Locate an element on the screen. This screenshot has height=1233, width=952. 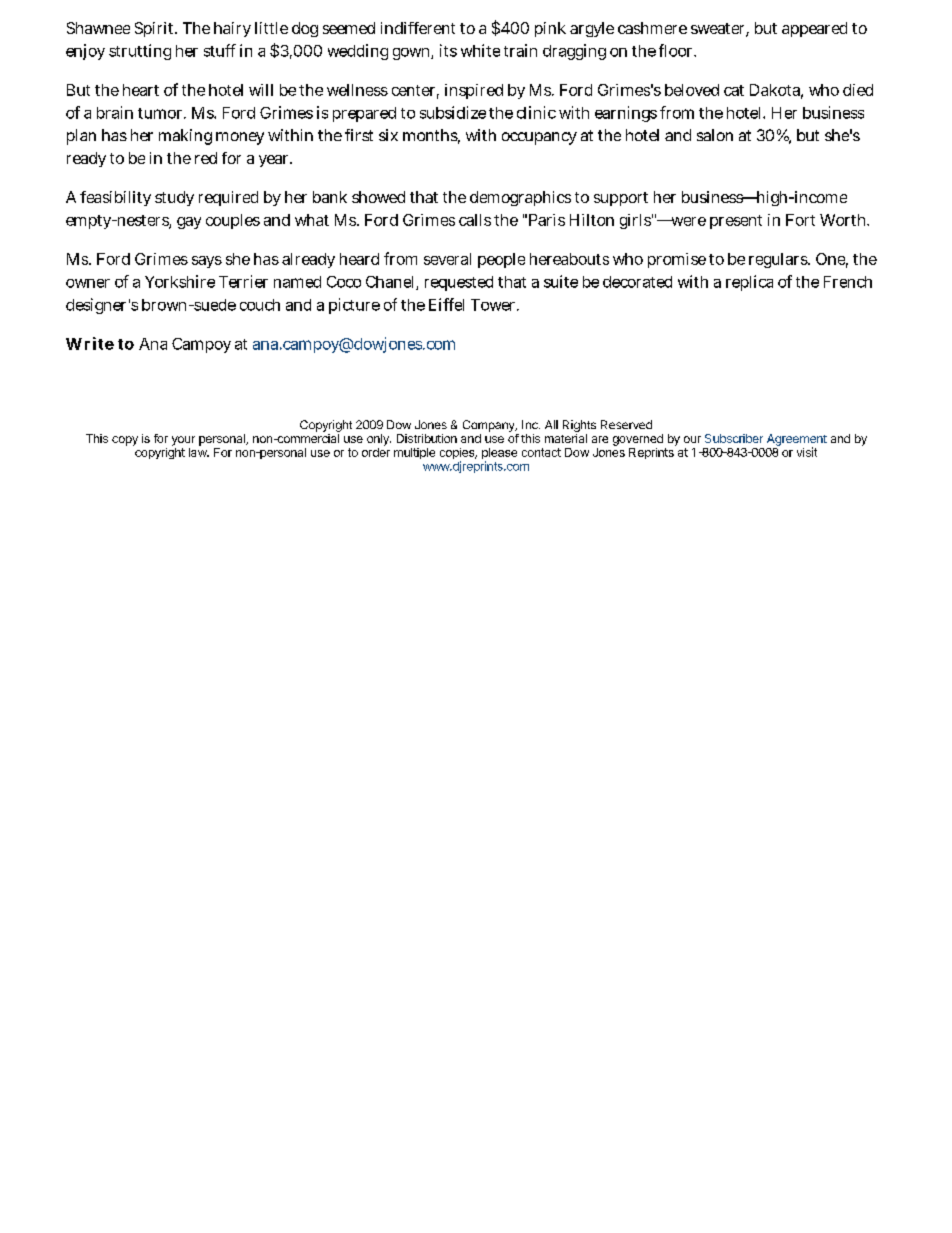
appeared is located at coordinates (814, 29).
